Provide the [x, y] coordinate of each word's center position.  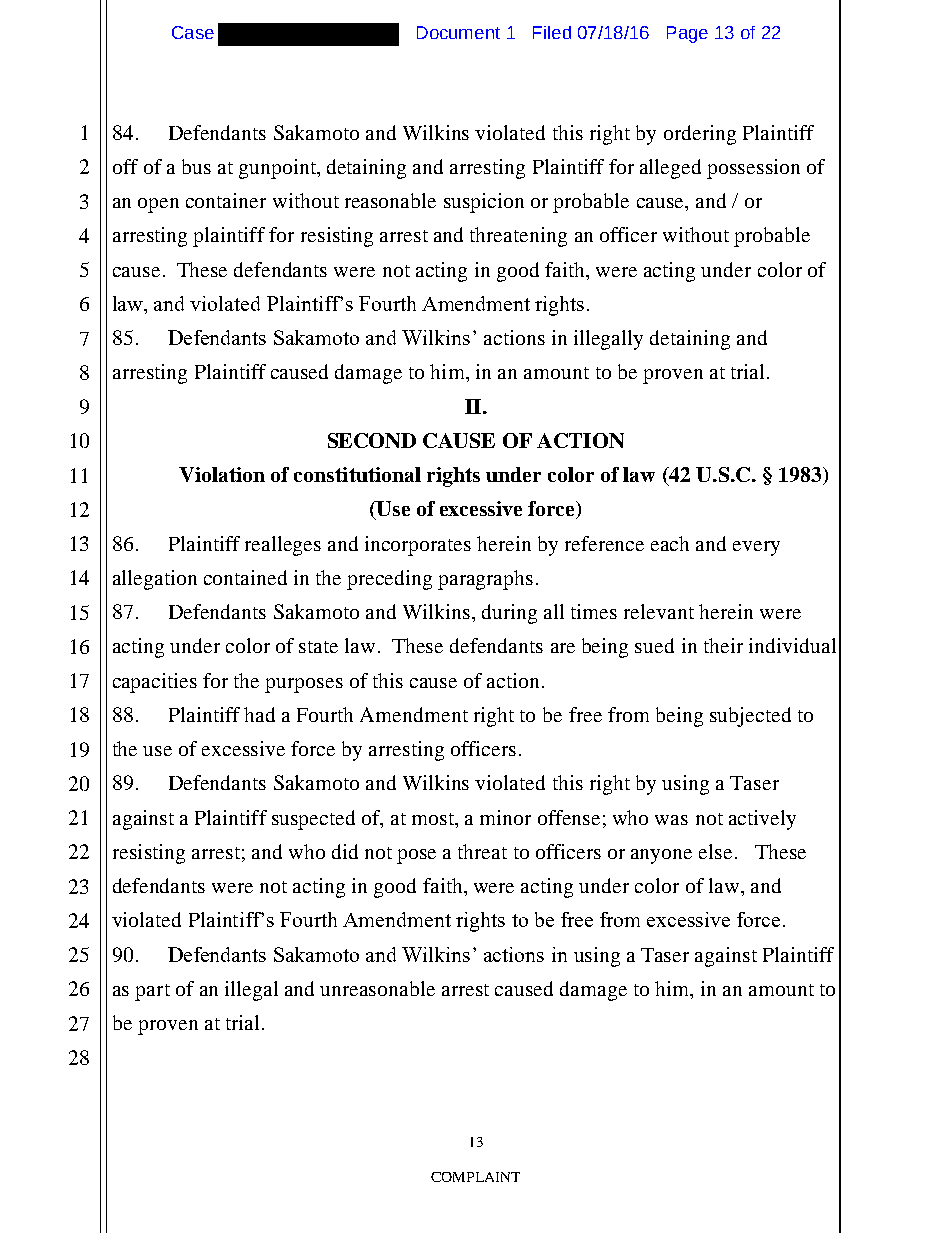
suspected [313, 820]
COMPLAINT [475, 1177]
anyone [661, 856]
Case [193, 32]
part [152, 992]
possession [753, 169]
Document [458, 32]
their [723, 645]
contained [245, 577]
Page [687, 34]
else [715, 851]
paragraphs [485, 580]
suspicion [484, 203]
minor [505, 817]
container [226, 200]
